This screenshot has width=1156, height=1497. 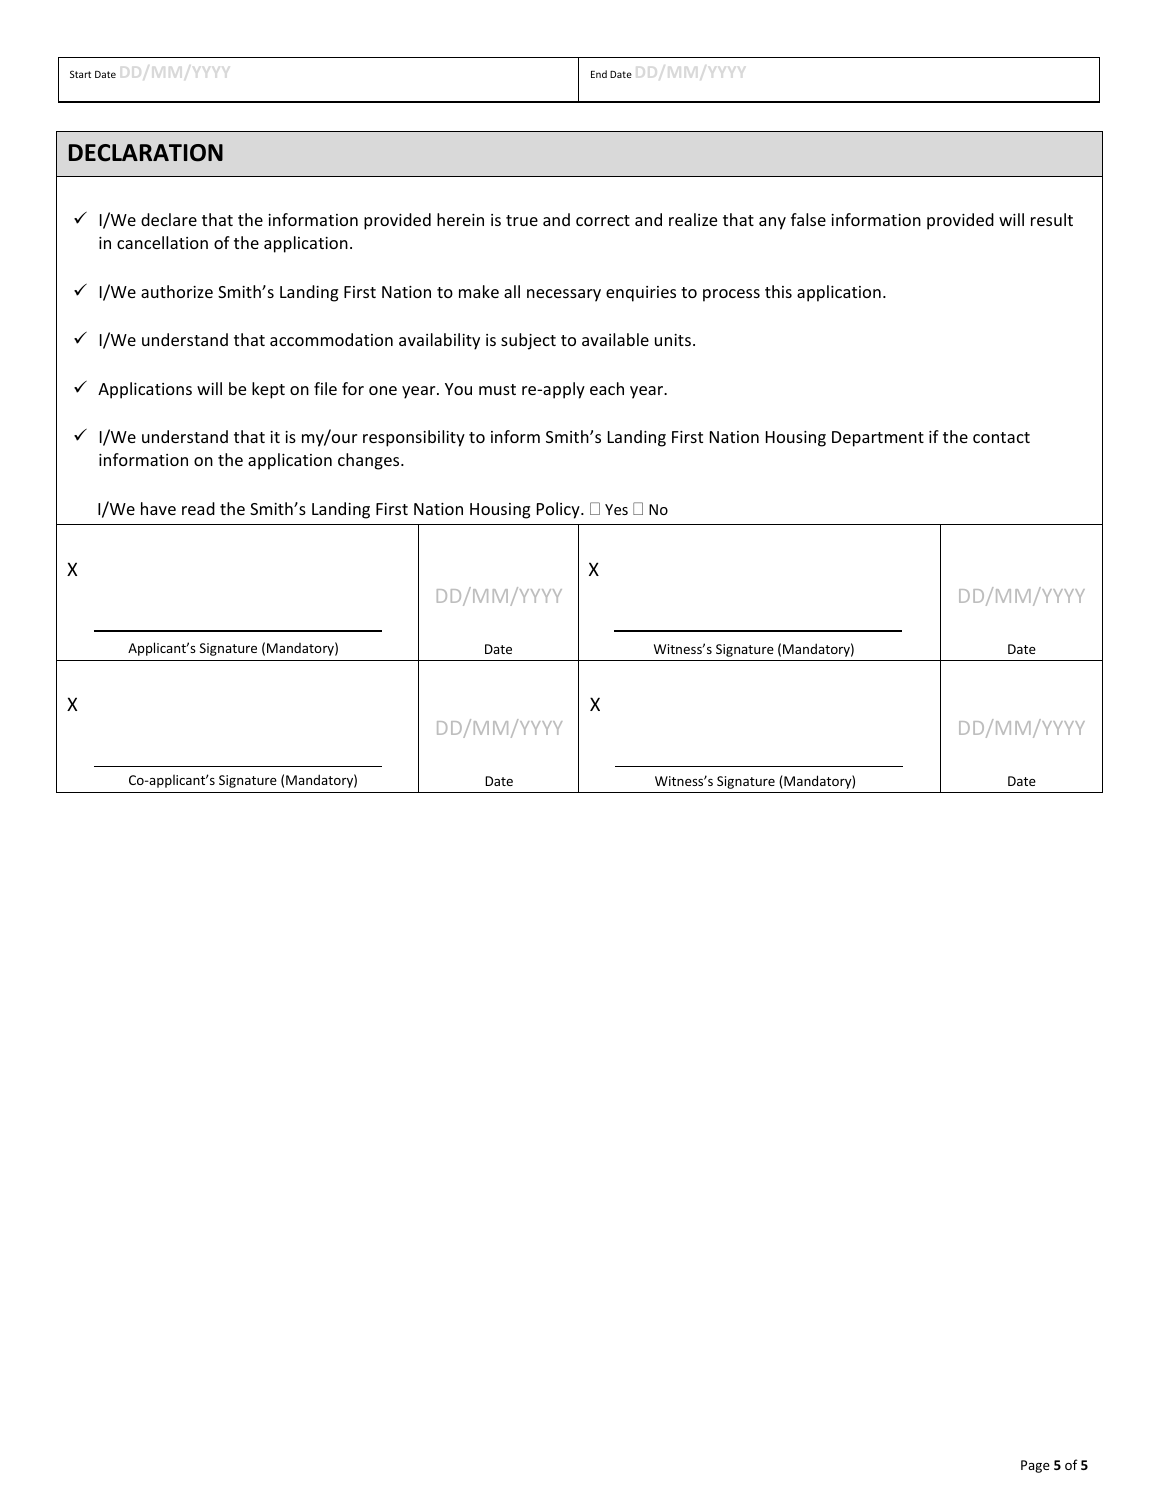 I want to click on Page, so click(x=1035, y=1466).
